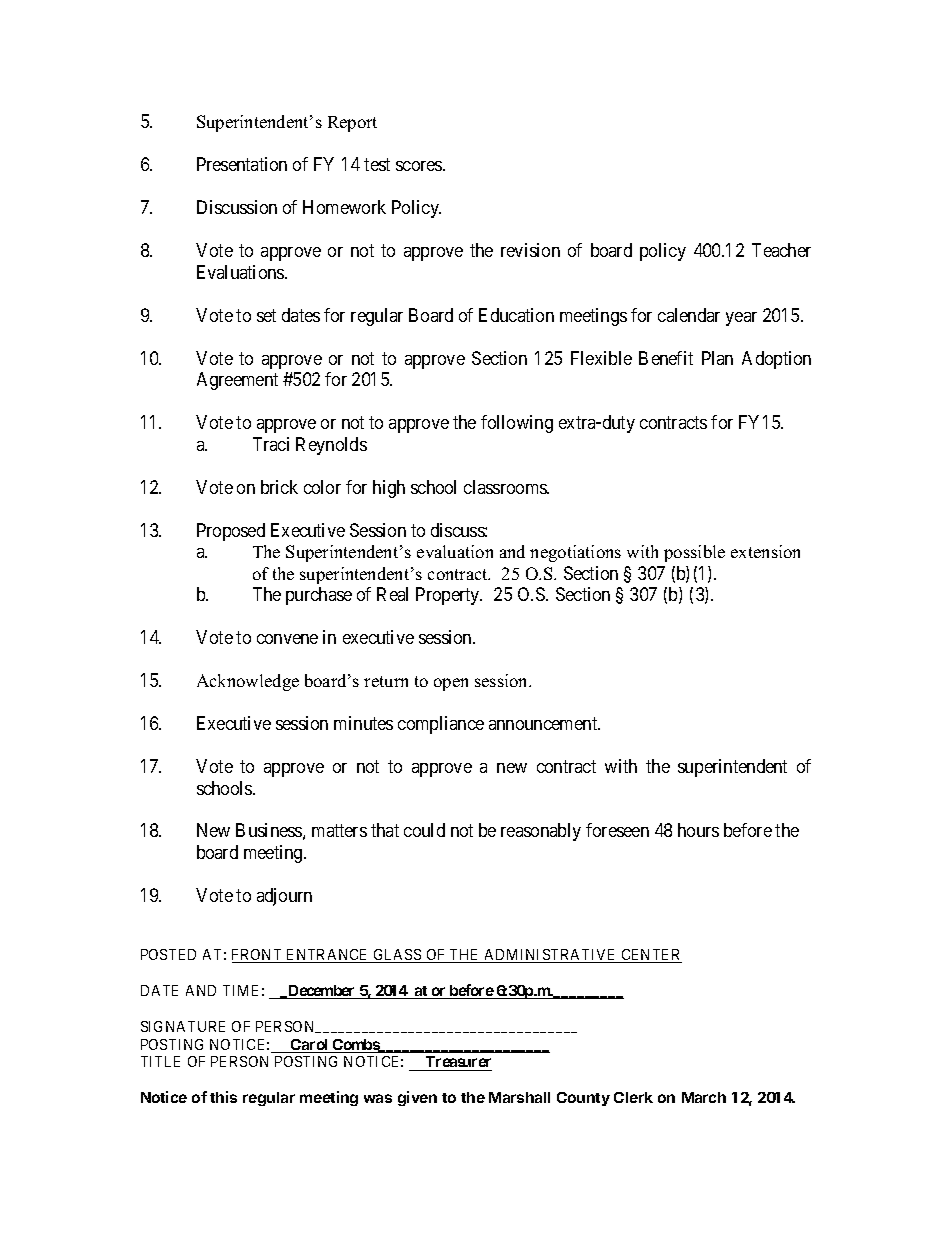 The image size is (952, 1233). What do you see at coordinates (420, 166) in the screenshot?
I see `scores` at bounding box center [420, 166].
